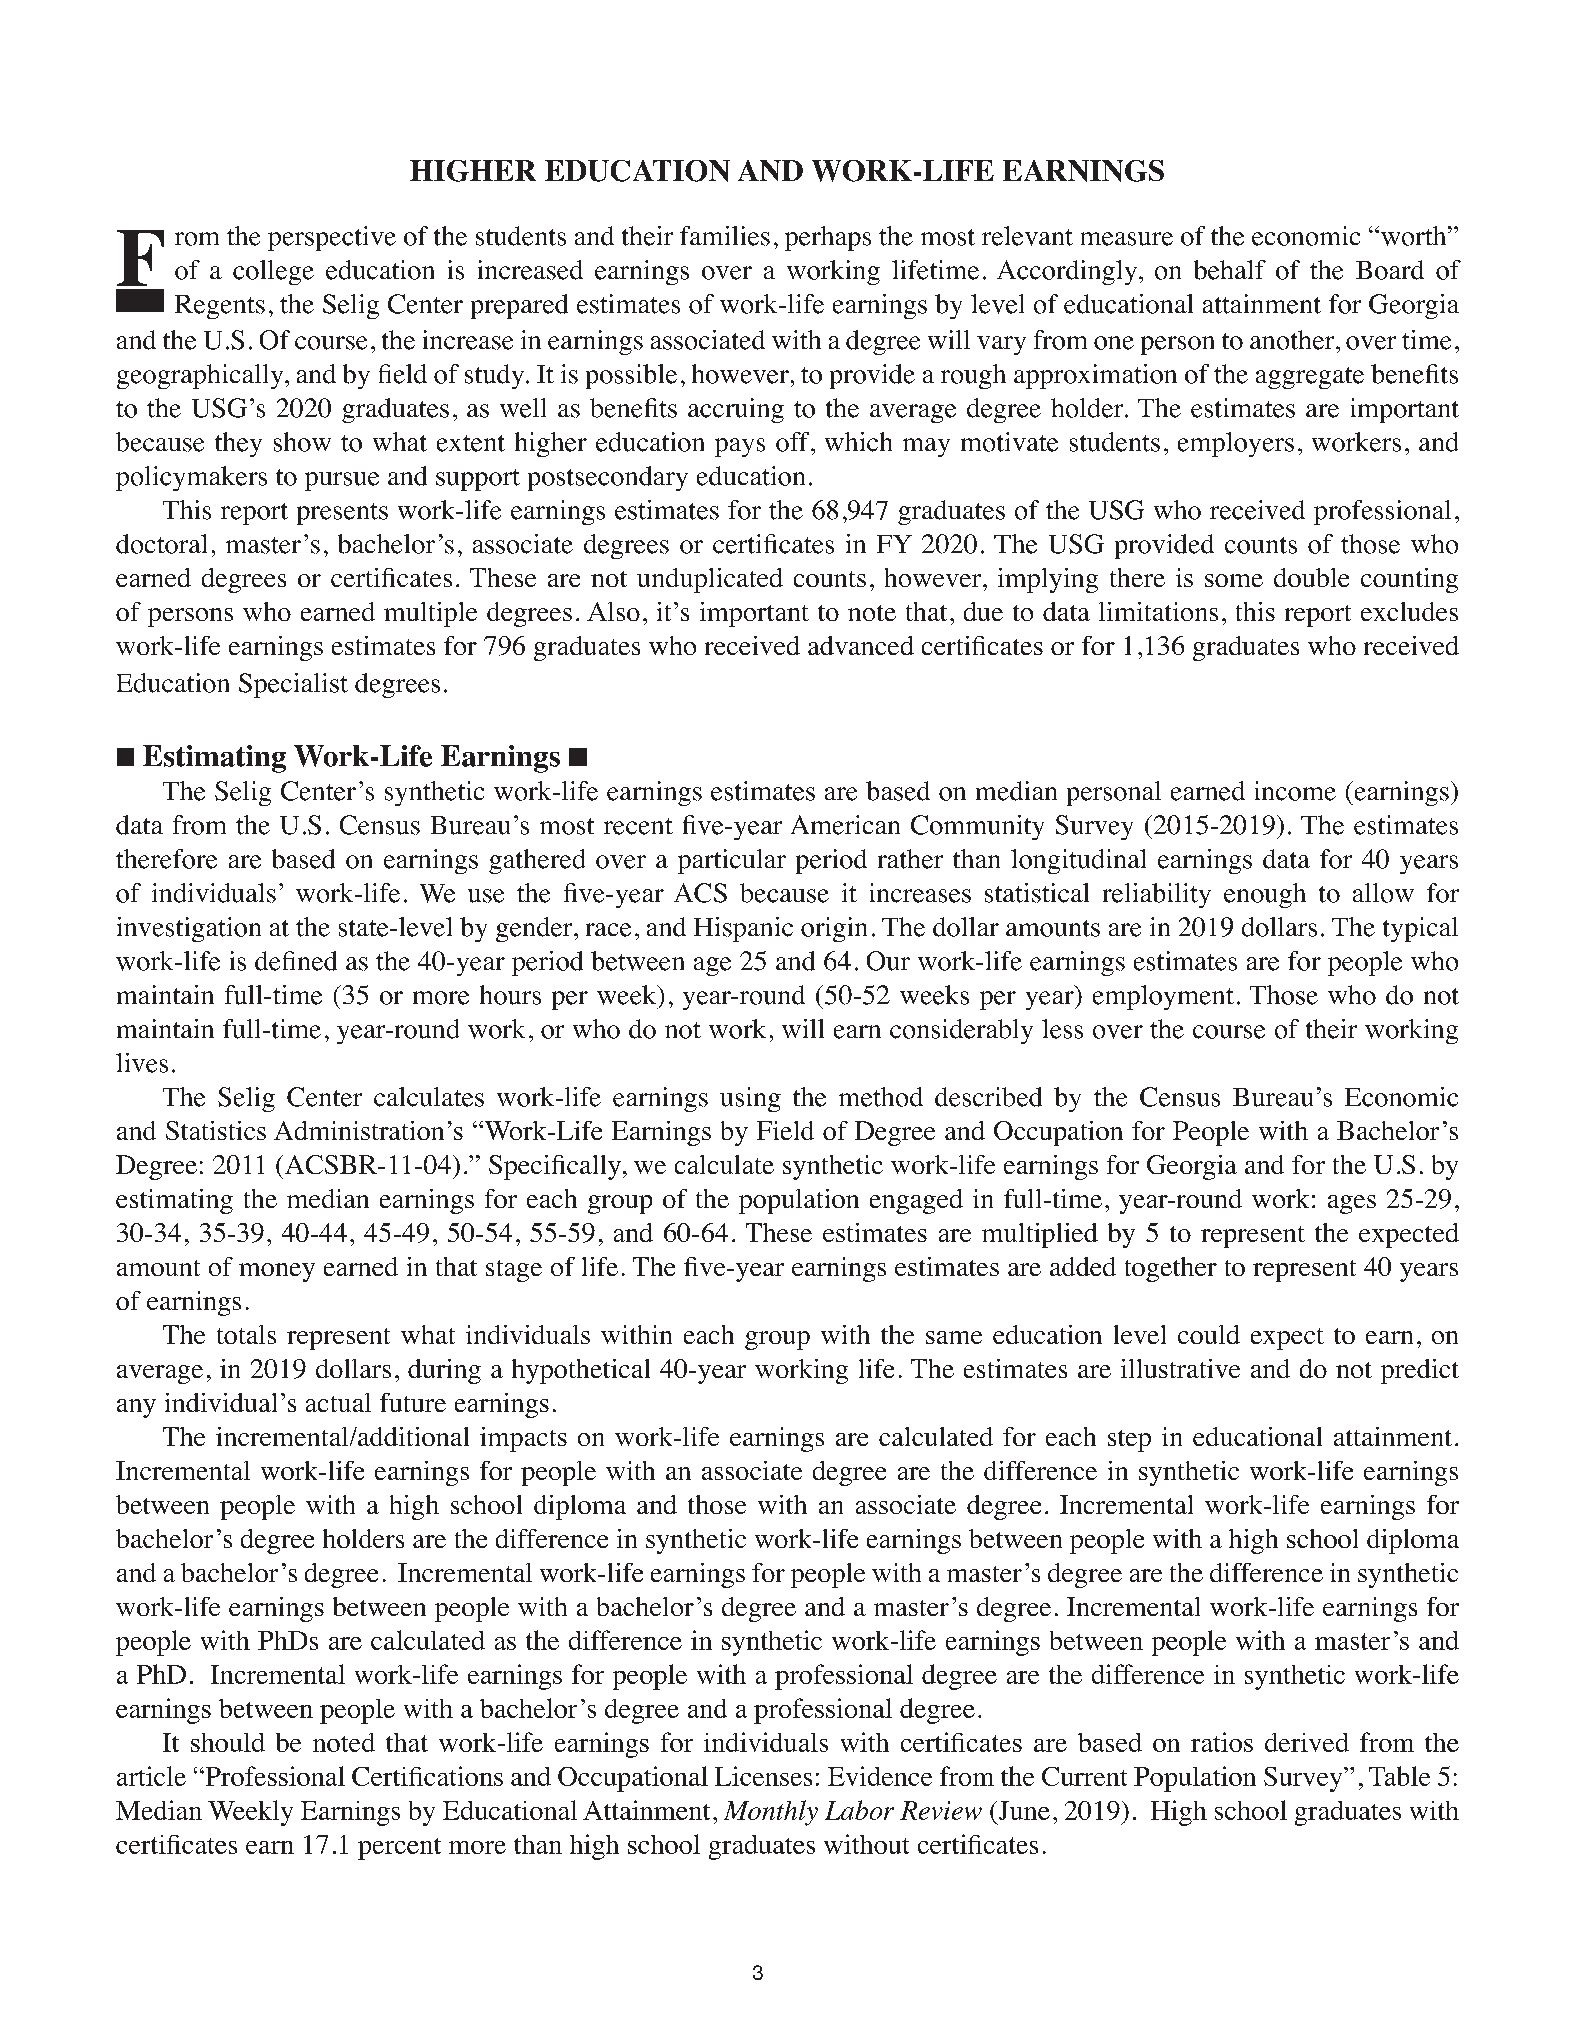 This screenshot has height=2039, width=1575. What do you see at coordinates (1163, 997) in the screenshot?
I see `employment` at bounding box center [1163, 997].
